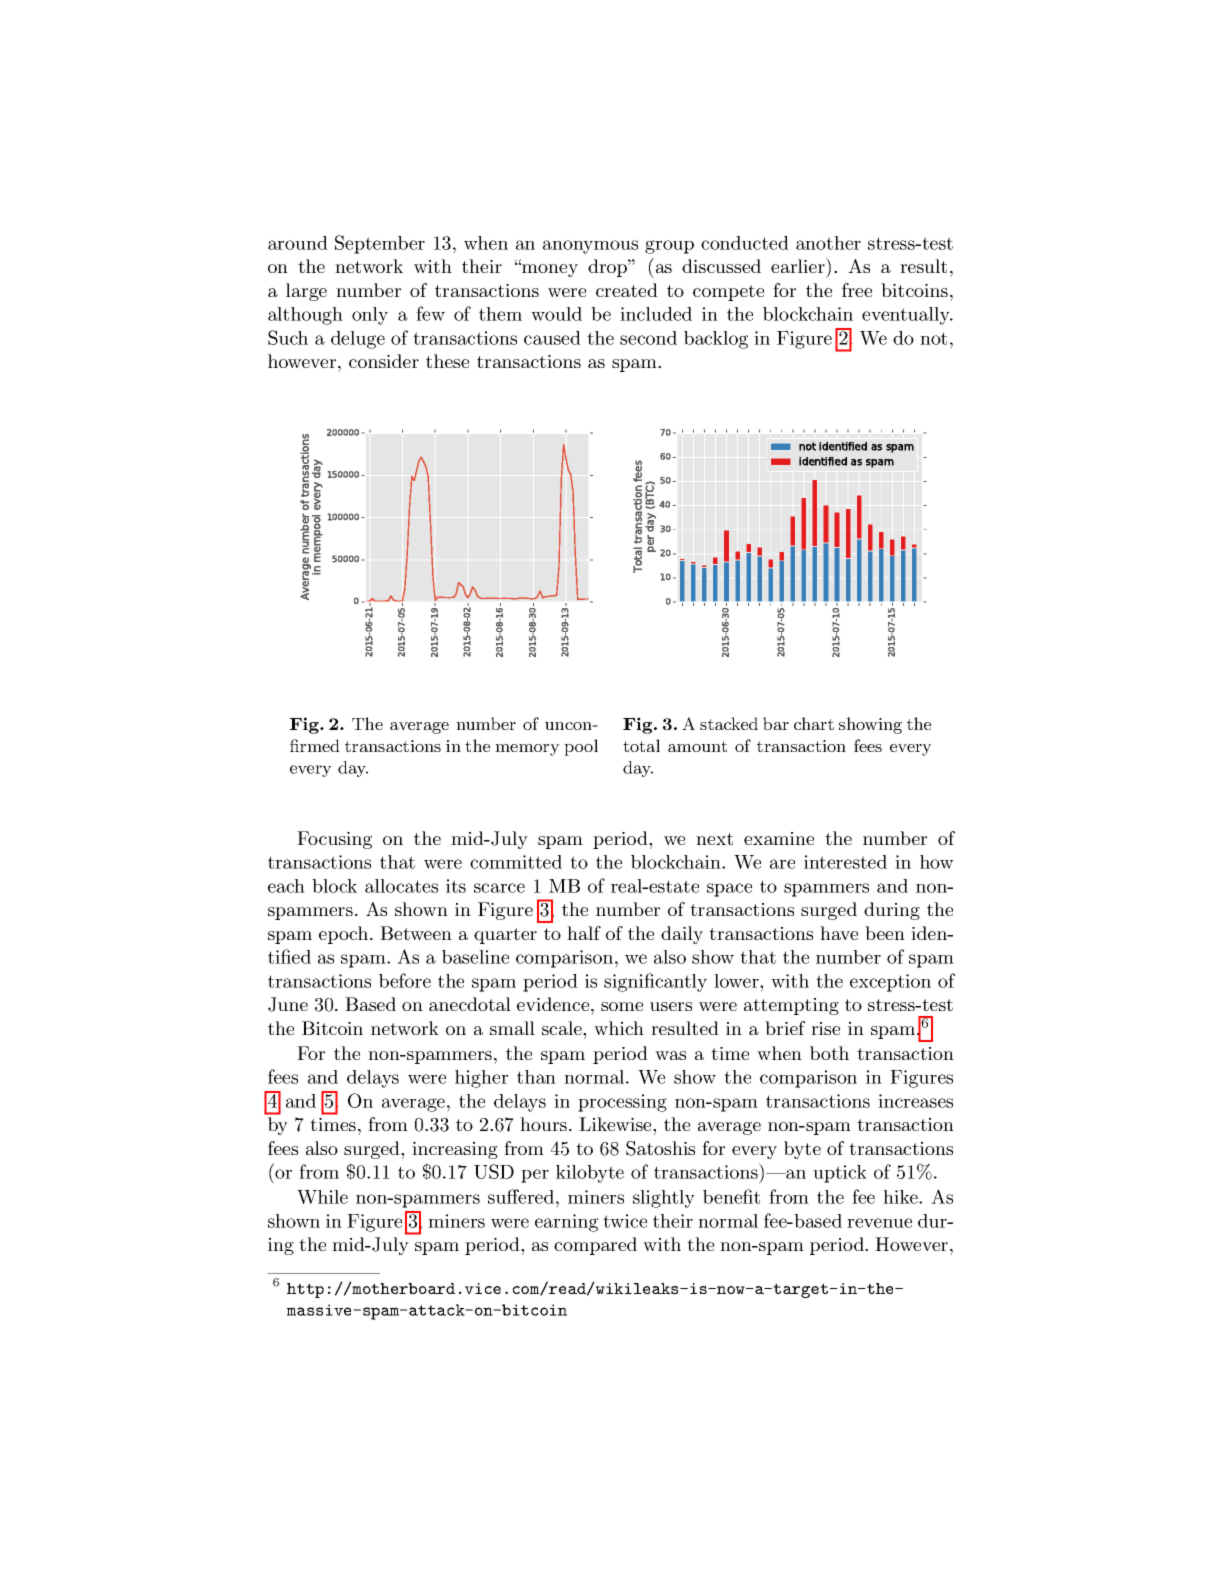 This page has height=1572, width=1215. I want to click on revenue, so click(879, 1223).
